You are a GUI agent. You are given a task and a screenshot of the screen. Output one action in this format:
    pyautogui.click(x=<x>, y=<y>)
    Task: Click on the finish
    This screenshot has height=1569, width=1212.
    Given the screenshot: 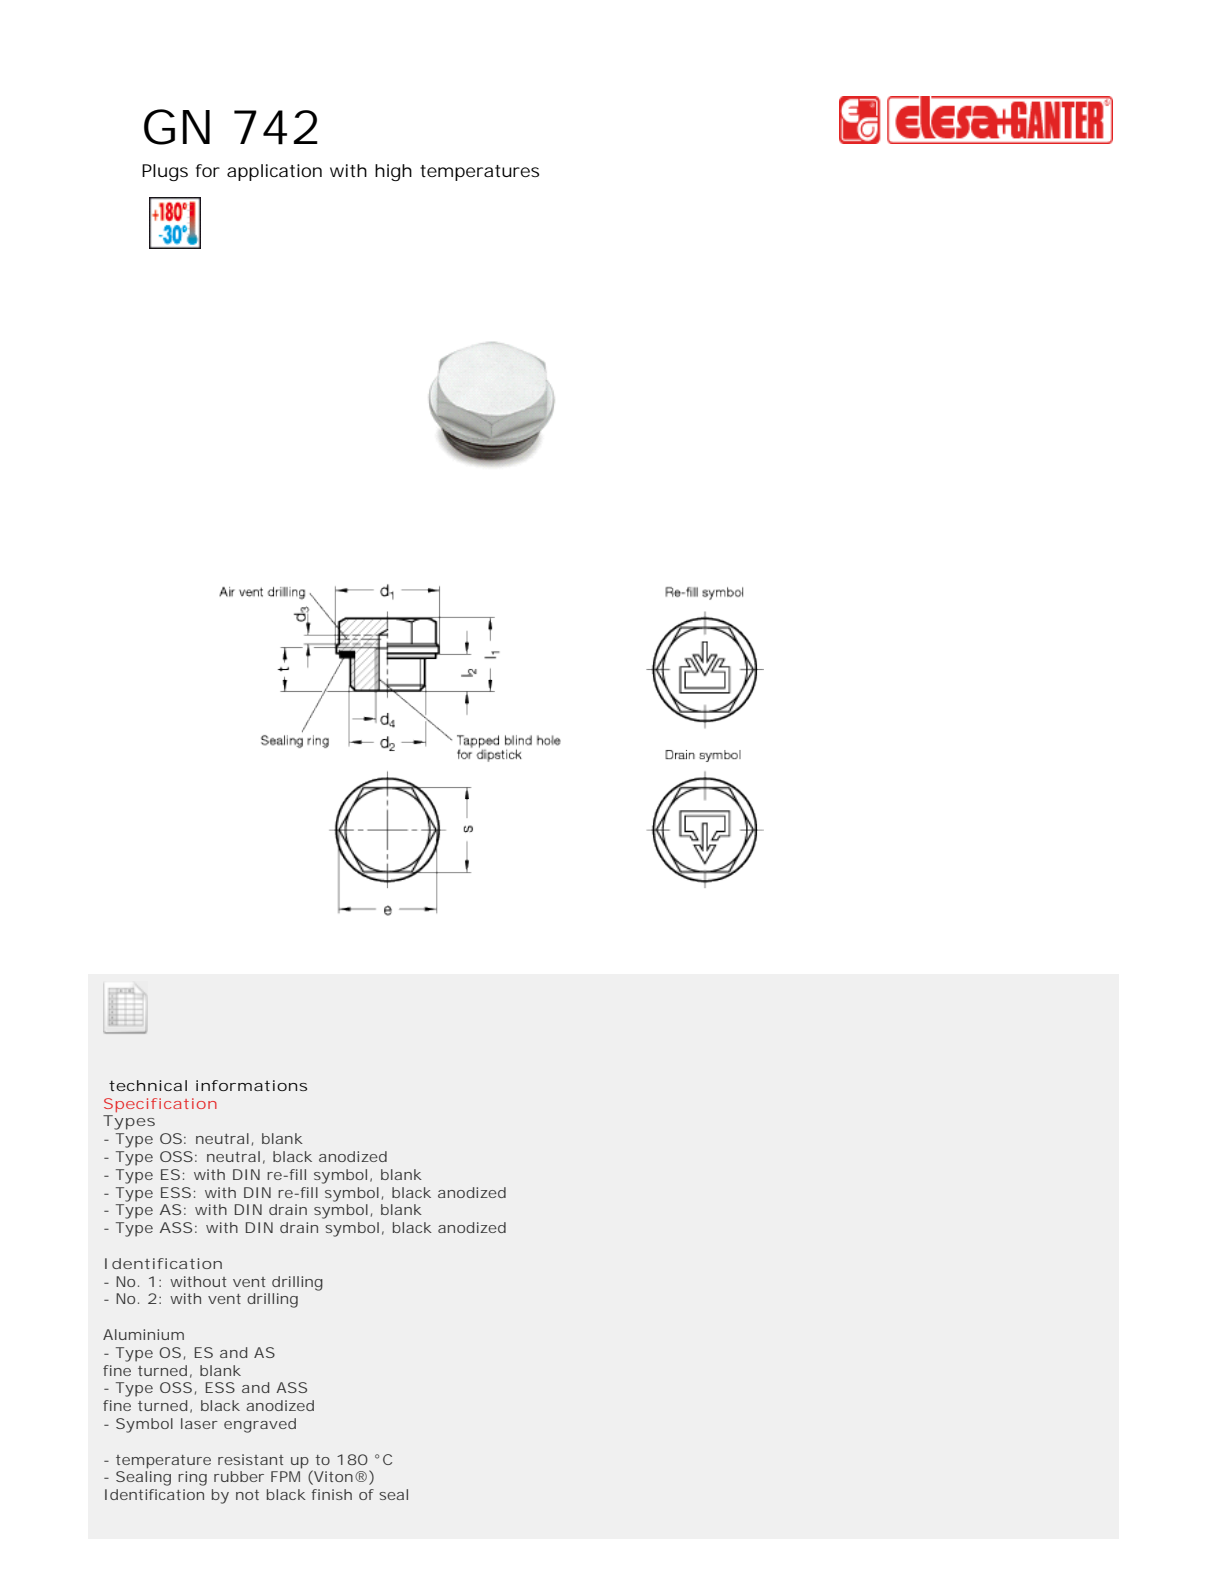 What is the action you would take?
    pyautogui.click(x=332, y=1494)
